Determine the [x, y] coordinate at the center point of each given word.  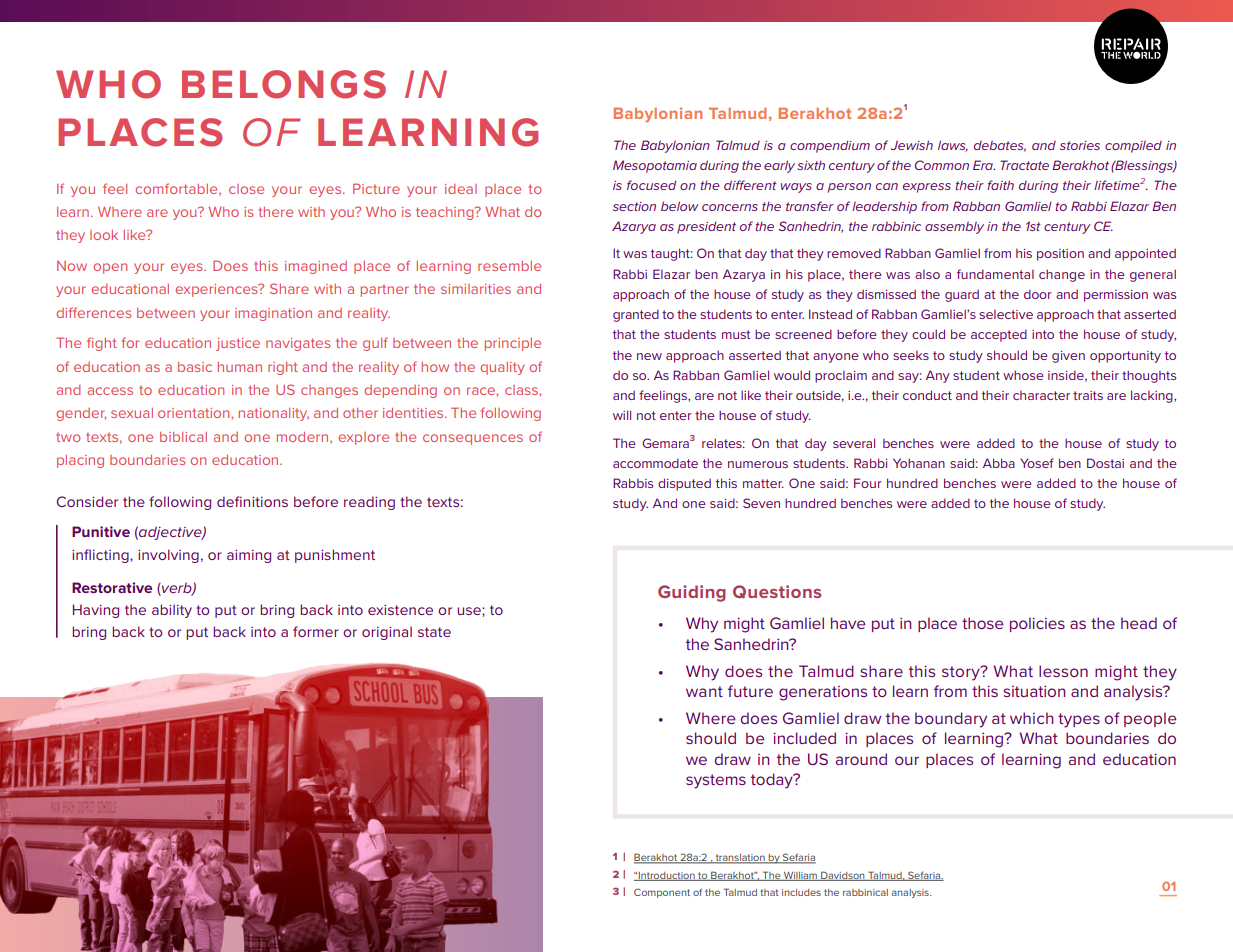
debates [1000, 146]
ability [172, 611]
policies [1037, 624]
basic [195, 367]
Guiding [692, 593]
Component [662, 893]
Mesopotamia [655, 166]
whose [1023, 375]
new [649, 356]
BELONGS [284, 84]
